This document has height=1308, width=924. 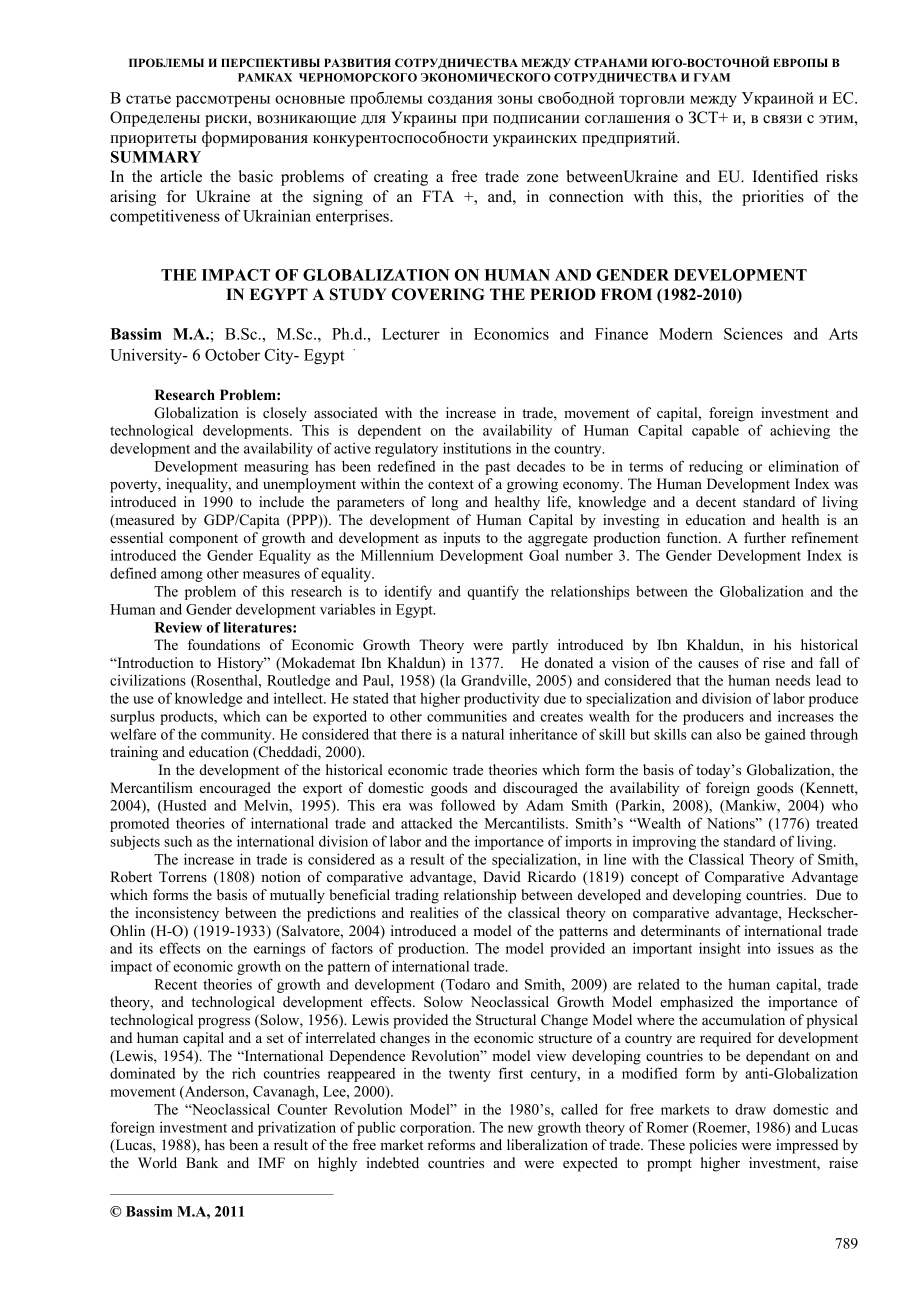 What do you see at coordinates (520, 1129) in the document?
I see `new` at bounding box center [520, 1129].
